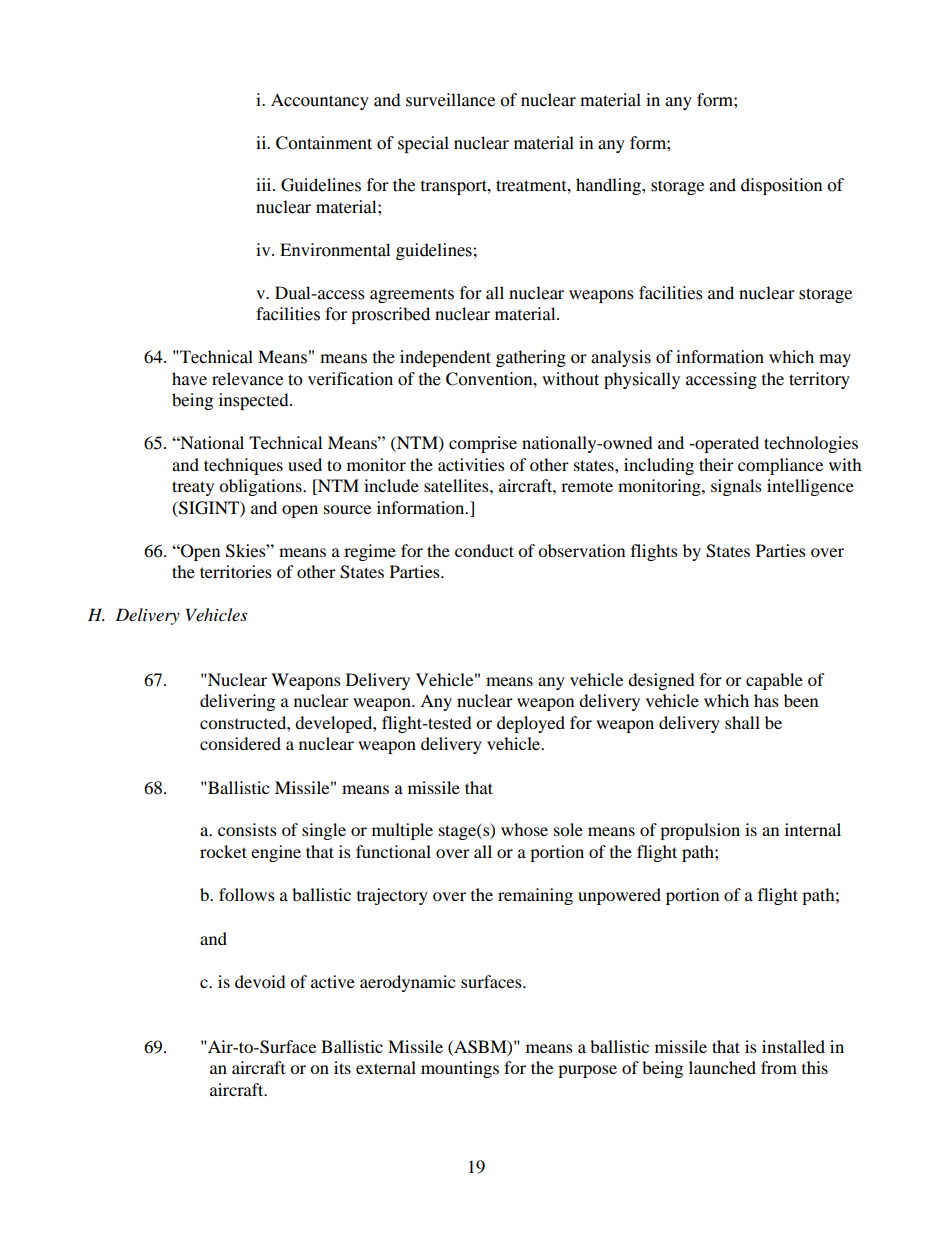 This screenshot has width=952, height=1233. I want to click on territories, so click(236, 571).
